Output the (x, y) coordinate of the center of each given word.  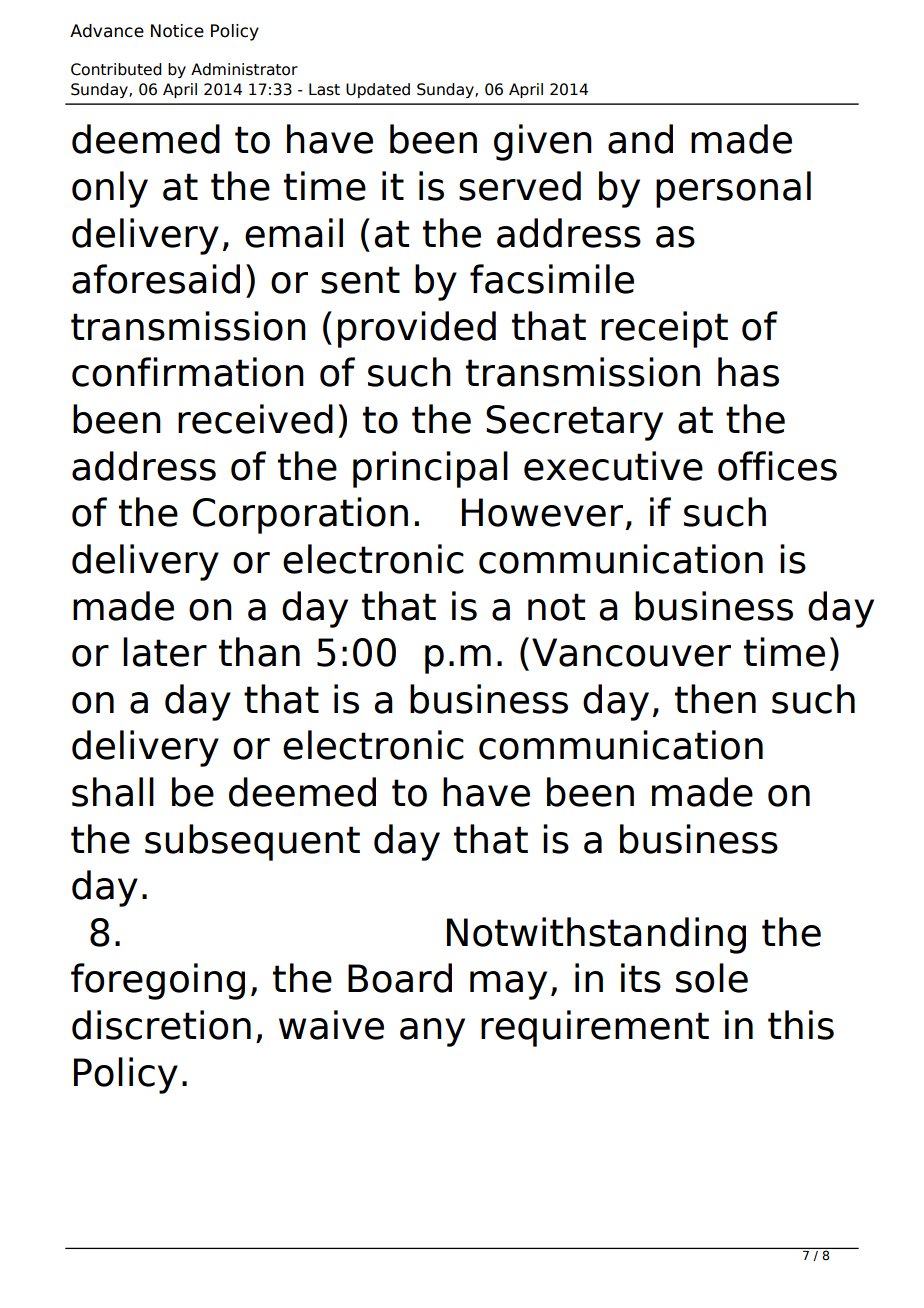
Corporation (300, 515)
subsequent (252, 842)
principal (430, 469)
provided (417, 329)
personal (733, 189)
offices (777, 466)
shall (113, 792)
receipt (664, 329)
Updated (378, 90)
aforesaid (156, 279)
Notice (177, 31)
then (715, 699)
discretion (161, 1025)
